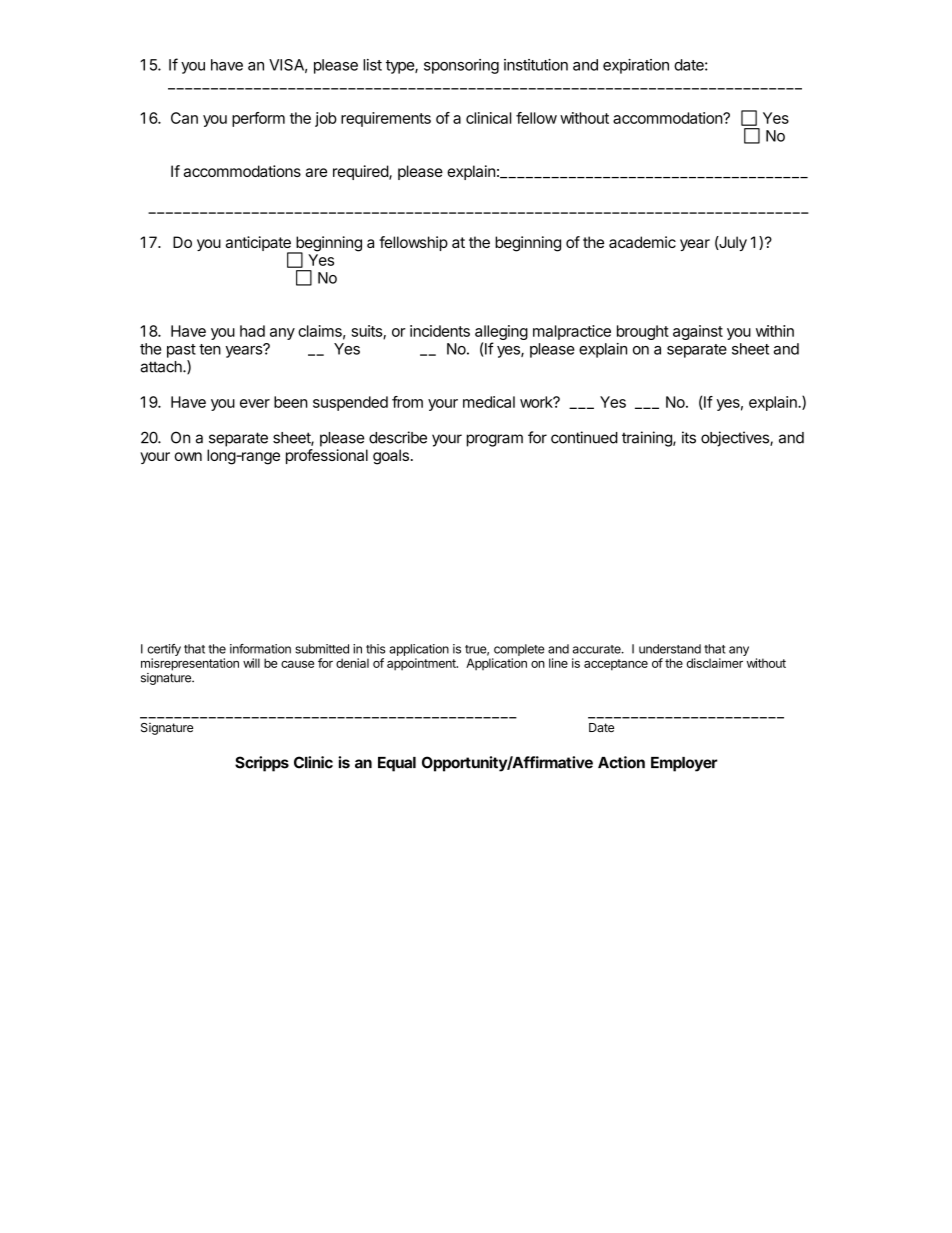  What do you see at coordinates (262, 764) in the screenshot?
I see `Scripps` at bounding box center [262, 764].
